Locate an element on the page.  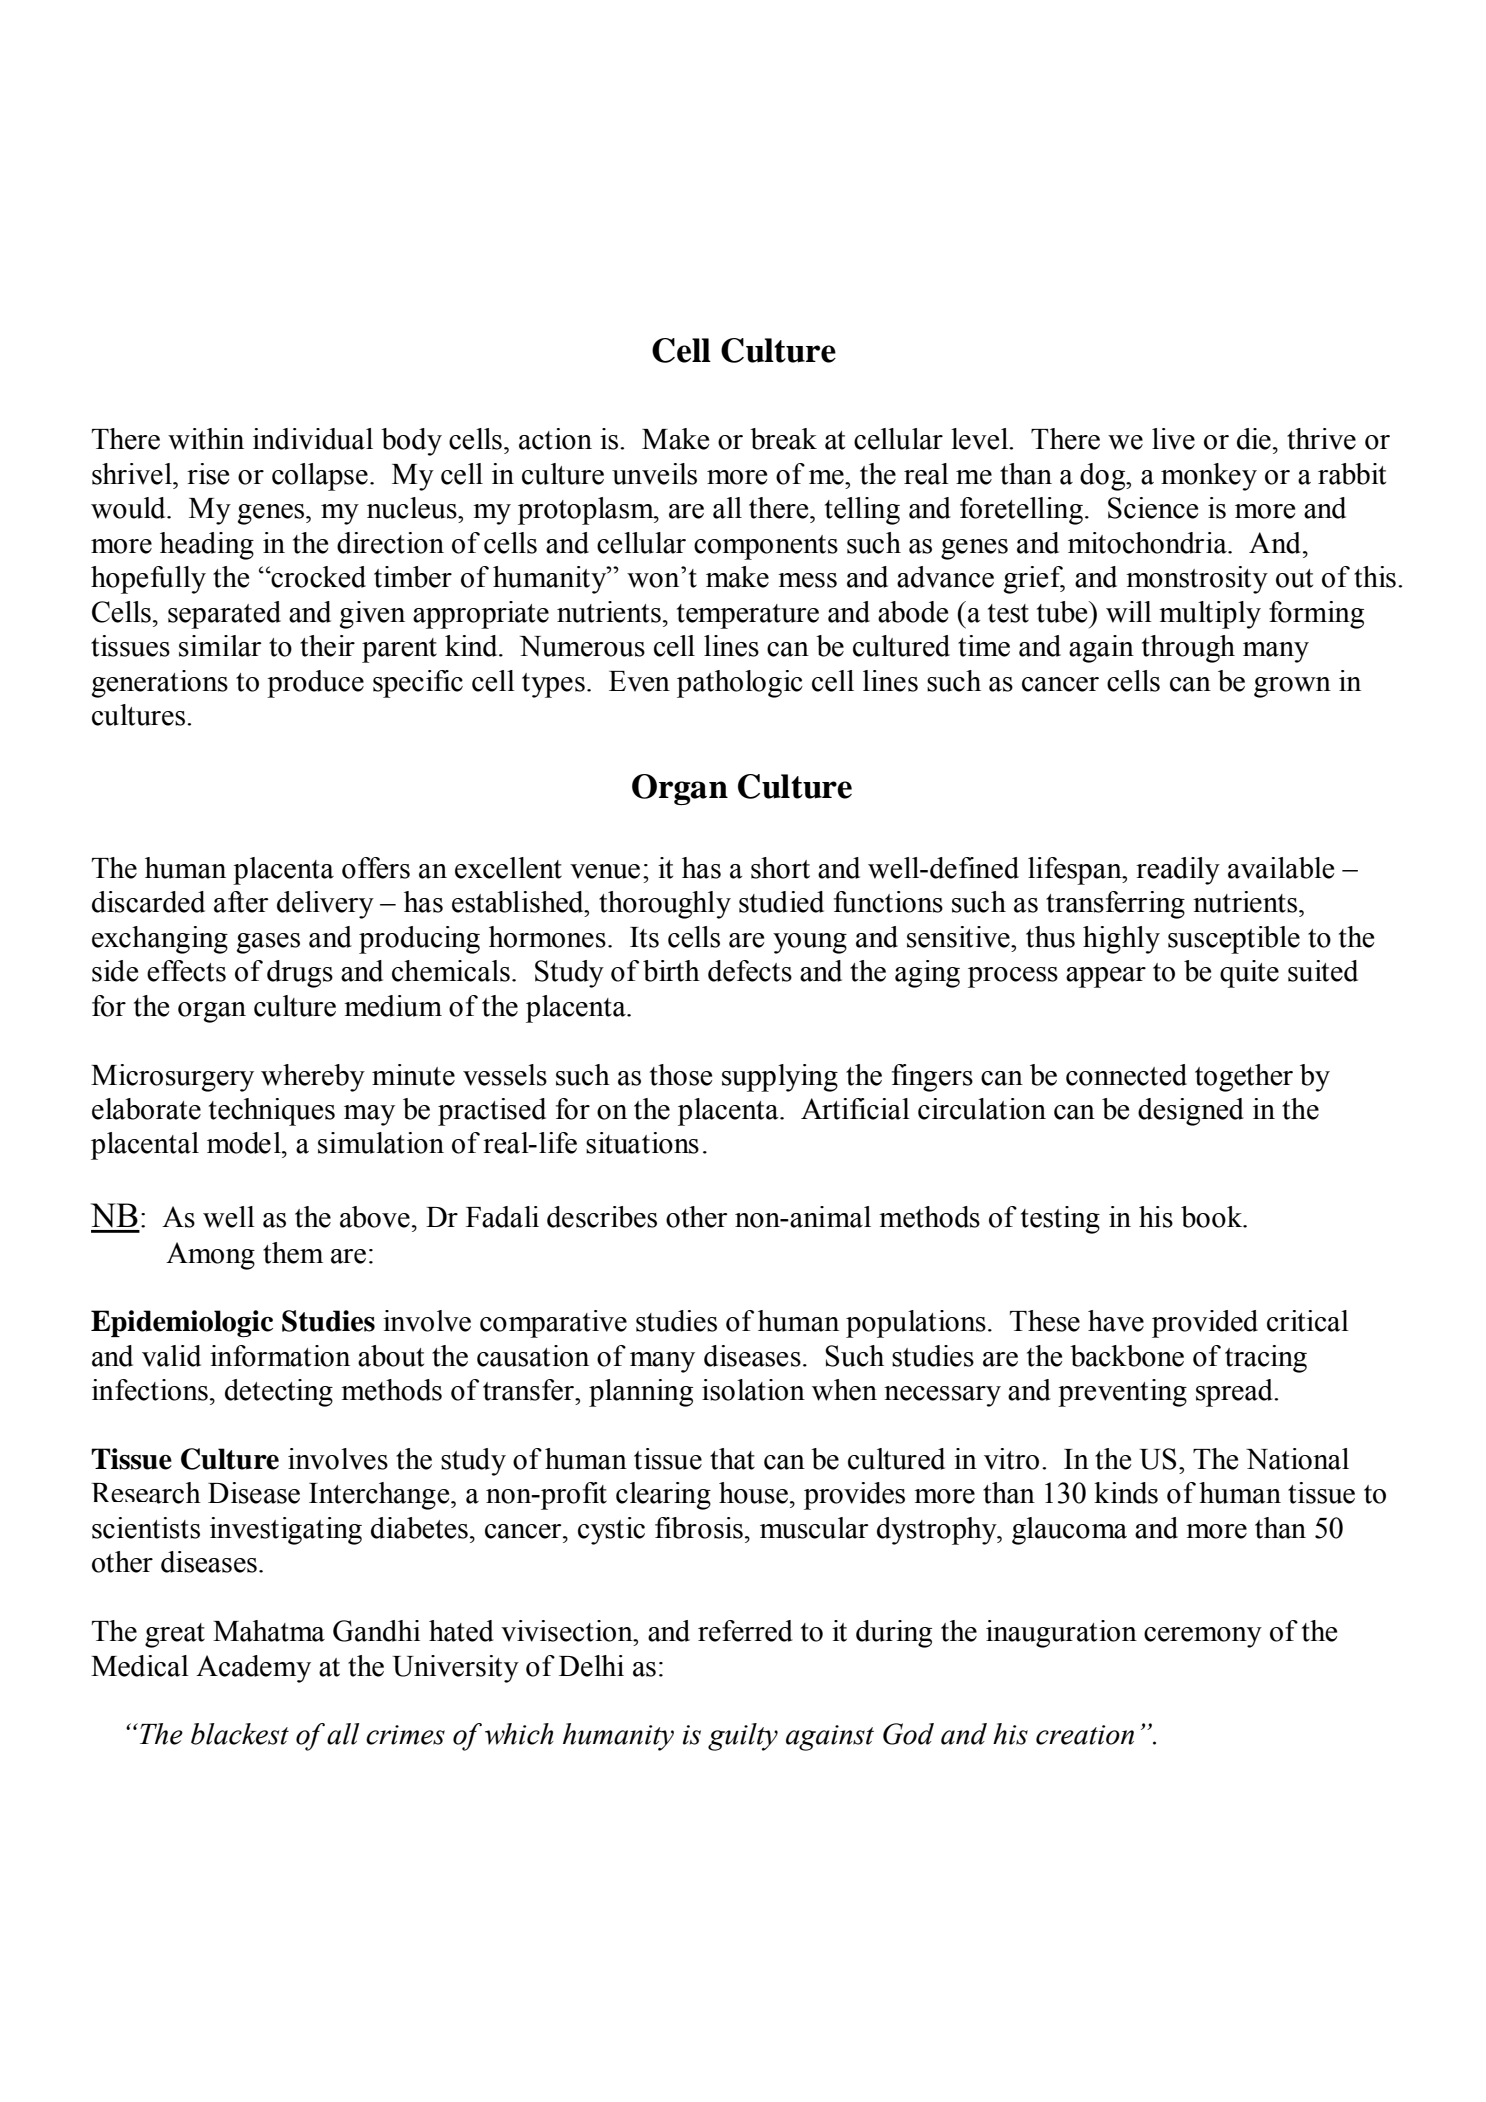
guilty is located at coordinates (743, 1737).
